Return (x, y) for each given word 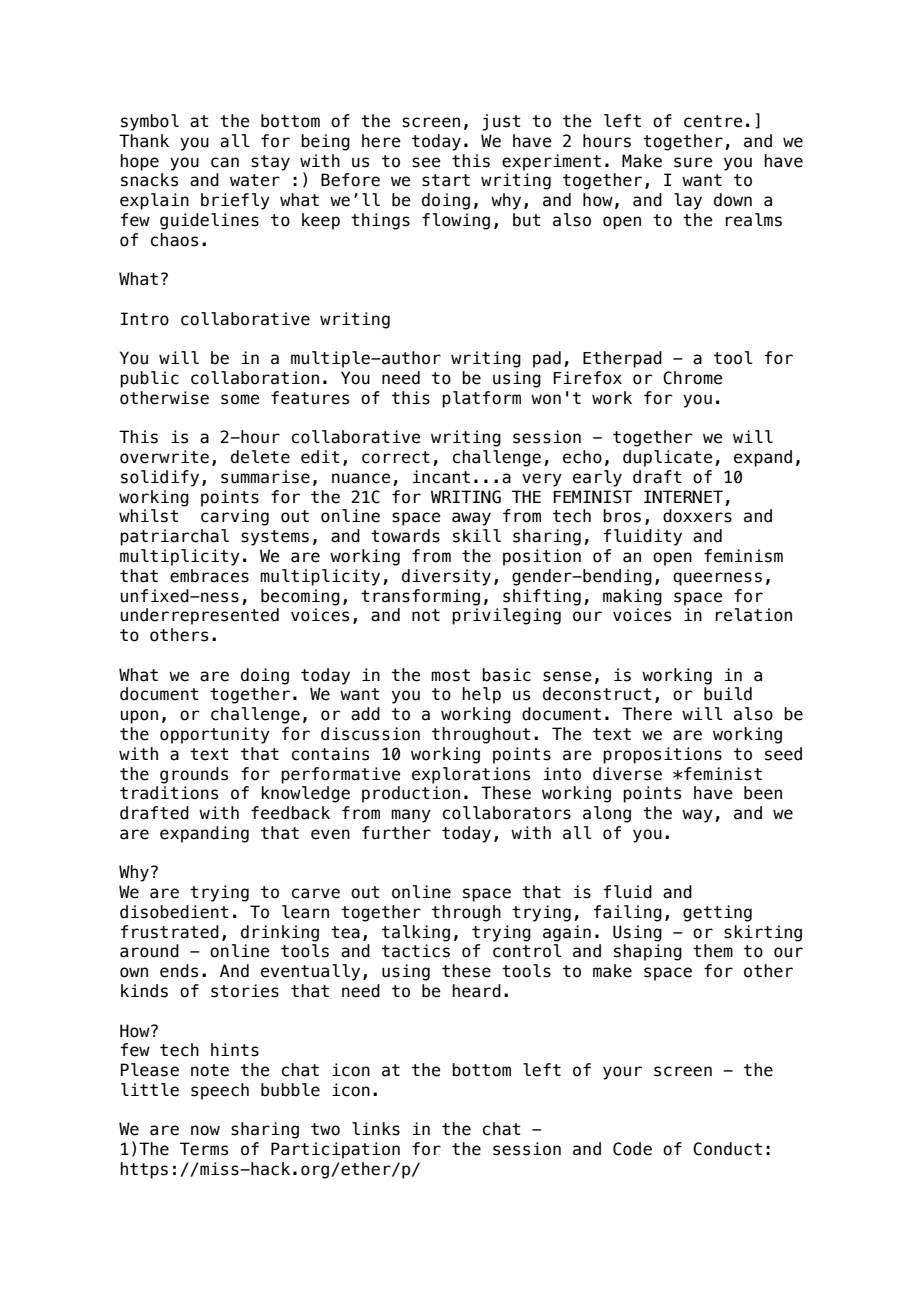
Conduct (727, 1149)
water (255, 180)
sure (693, 162)
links (376, 1129)
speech (220, 1091)
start (446, 180)
